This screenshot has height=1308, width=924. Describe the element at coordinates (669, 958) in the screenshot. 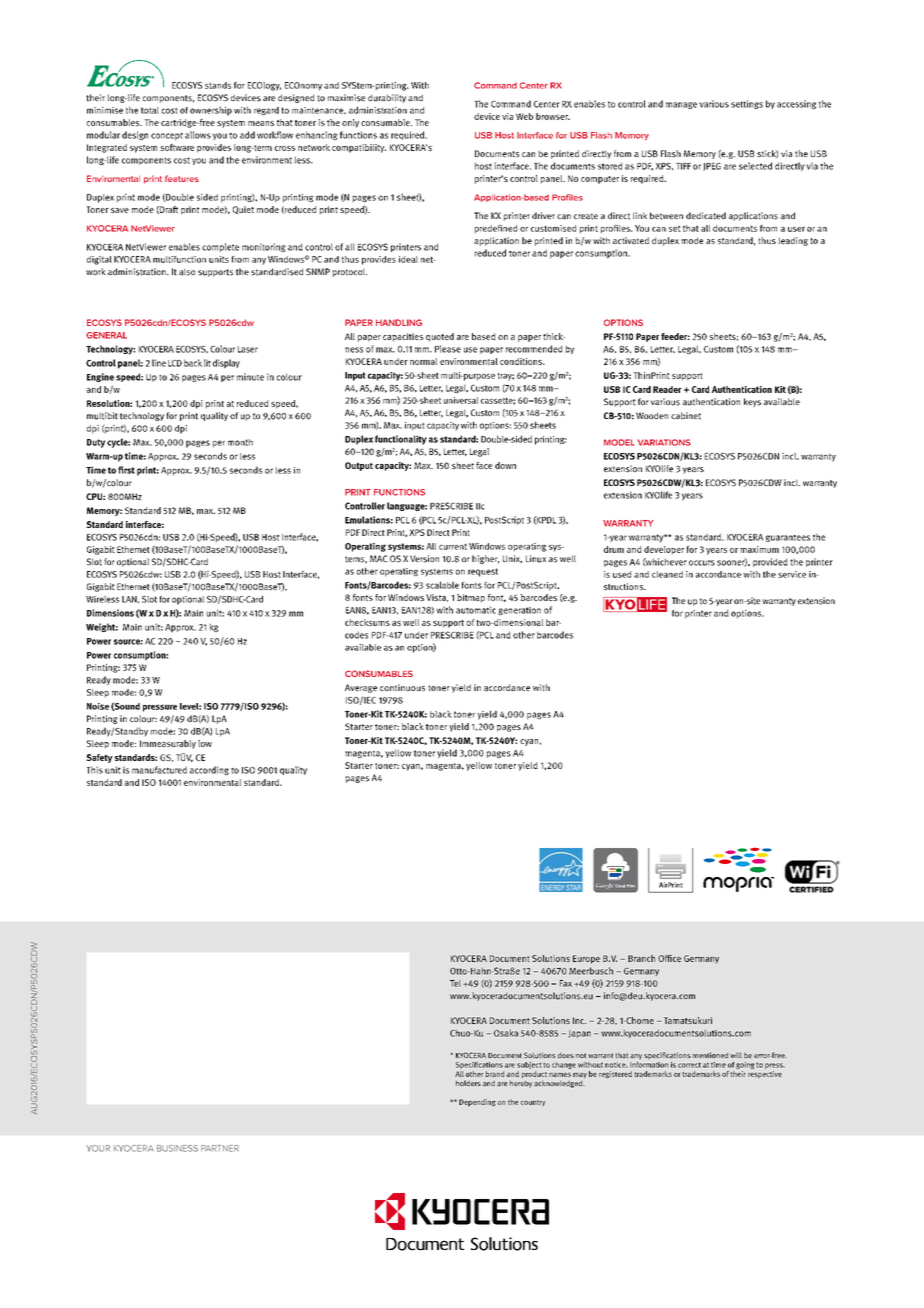

I see `Office` at that location.
